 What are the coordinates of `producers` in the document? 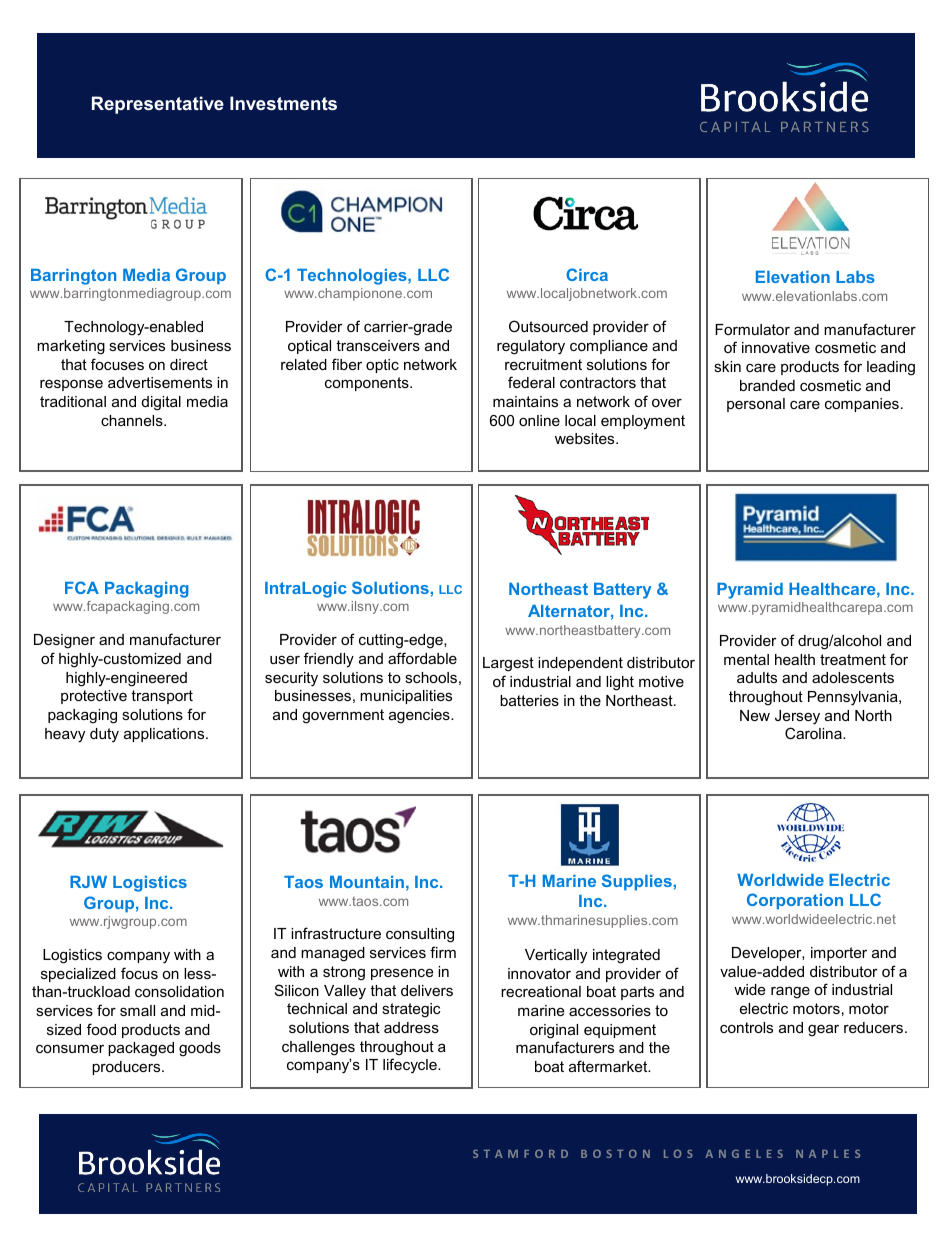 It's located at (127, 1068).
